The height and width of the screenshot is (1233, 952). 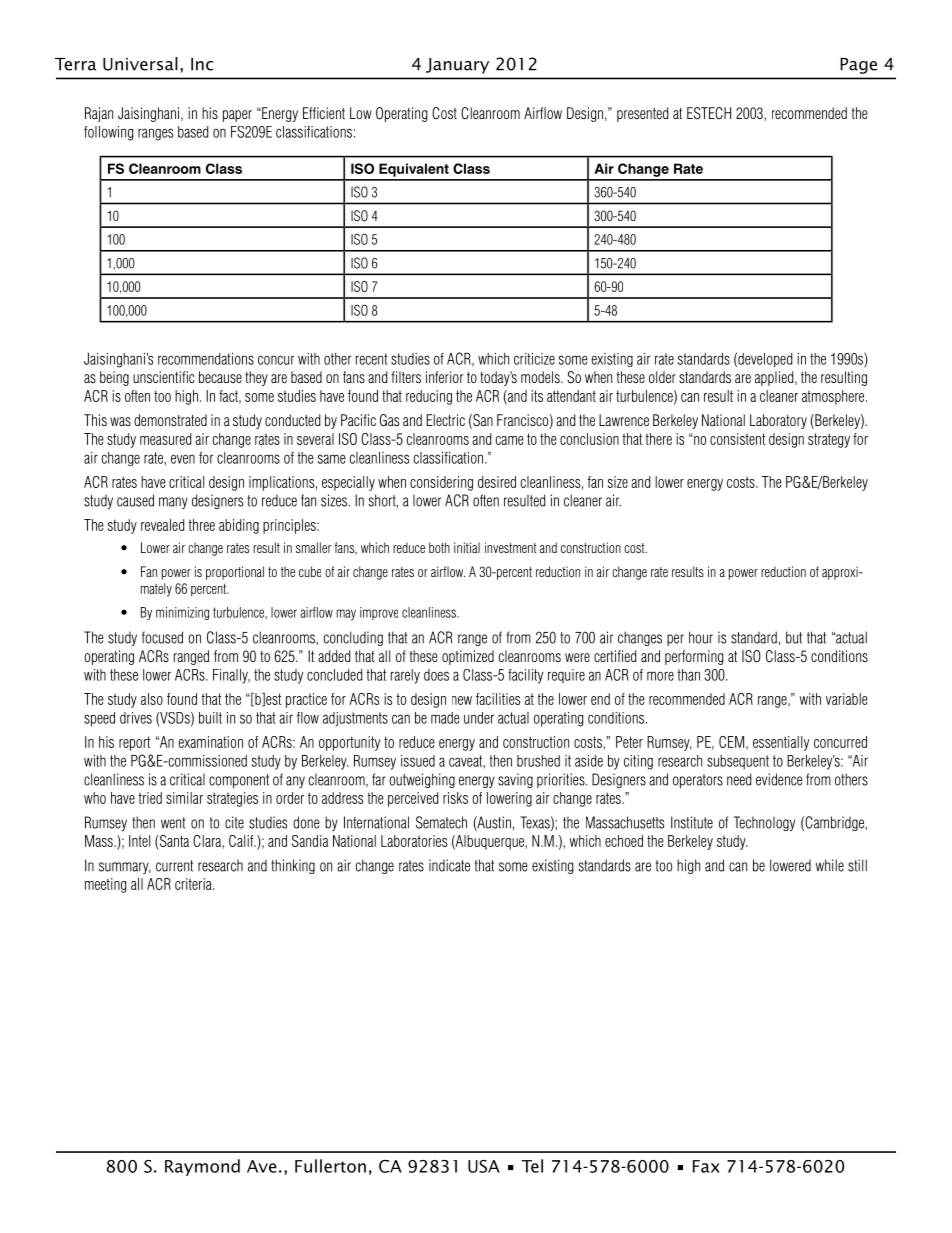 I want to click on criticize, so click(x=534, y=359).
